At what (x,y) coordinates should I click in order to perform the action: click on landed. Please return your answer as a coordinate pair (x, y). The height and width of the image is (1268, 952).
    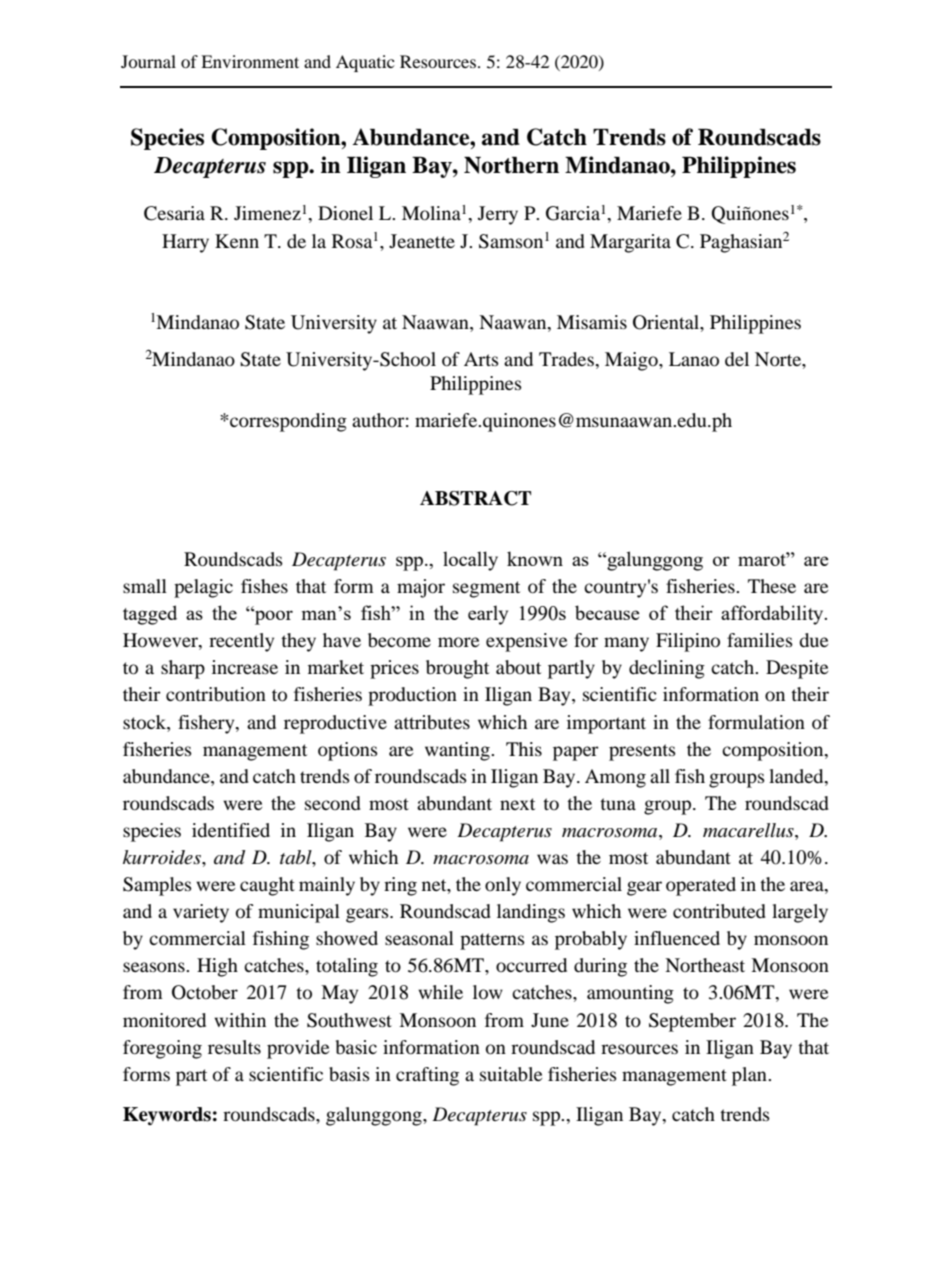
    Looking at the image, I should click on (797, 776).
